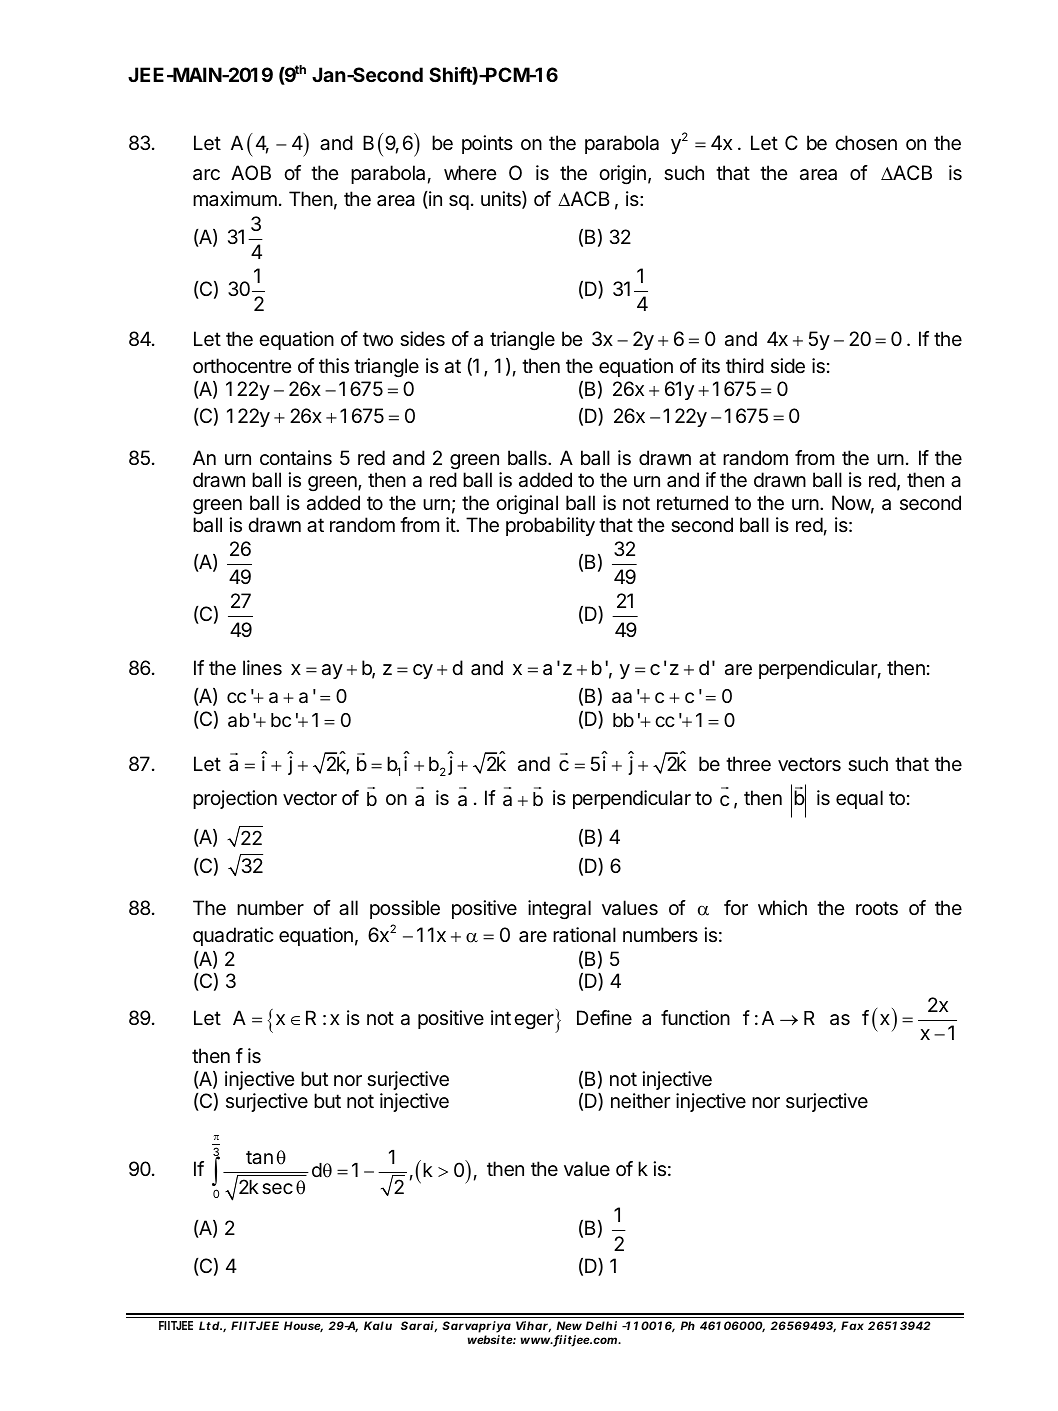 The height and width of the screenshot is (1411, 1058). Describe the element at coordinates (748, 764) in the screenshot. I see `three` at that location.
